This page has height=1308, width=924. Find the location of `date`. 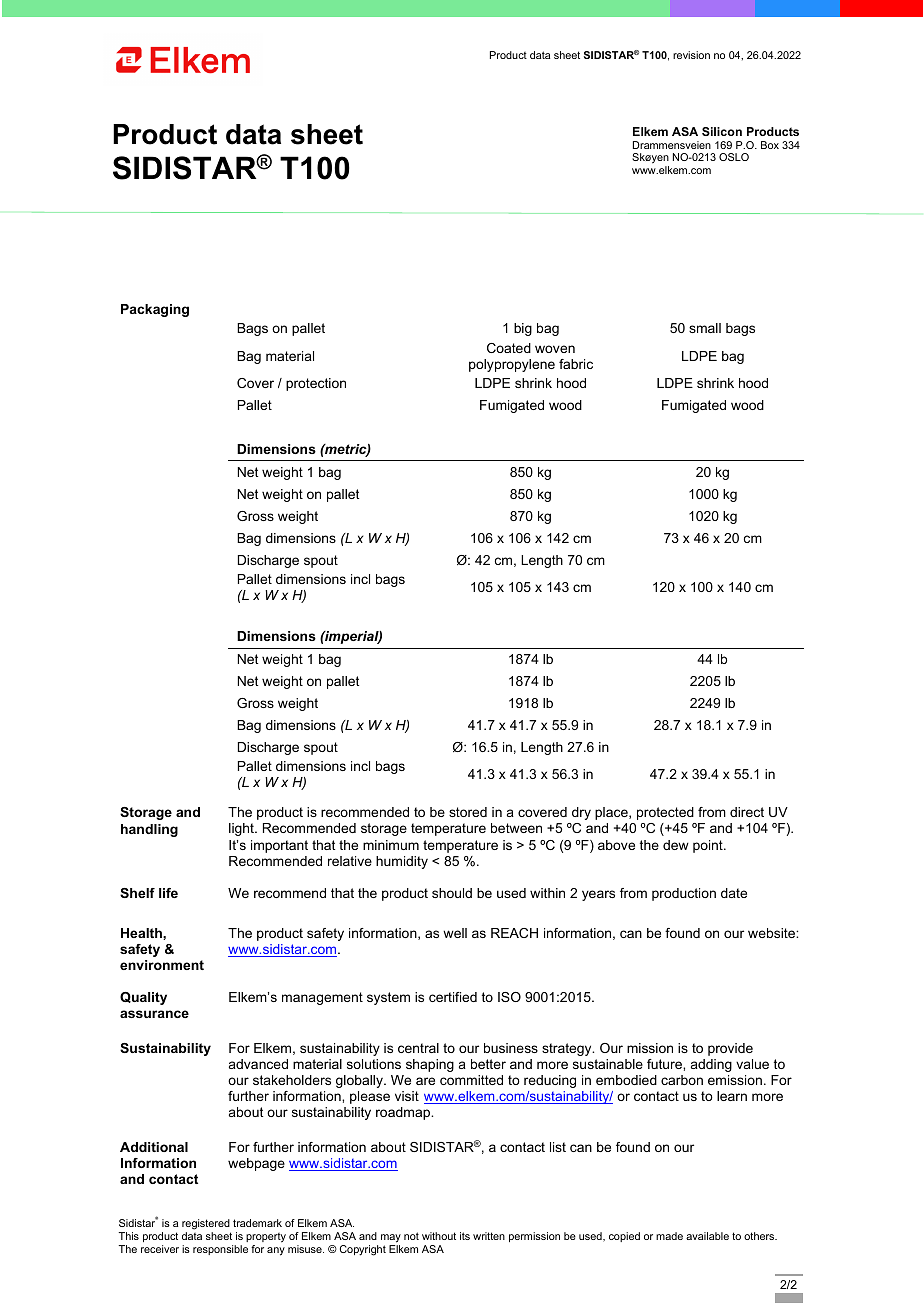

date is located at coordinates (734, 893).
